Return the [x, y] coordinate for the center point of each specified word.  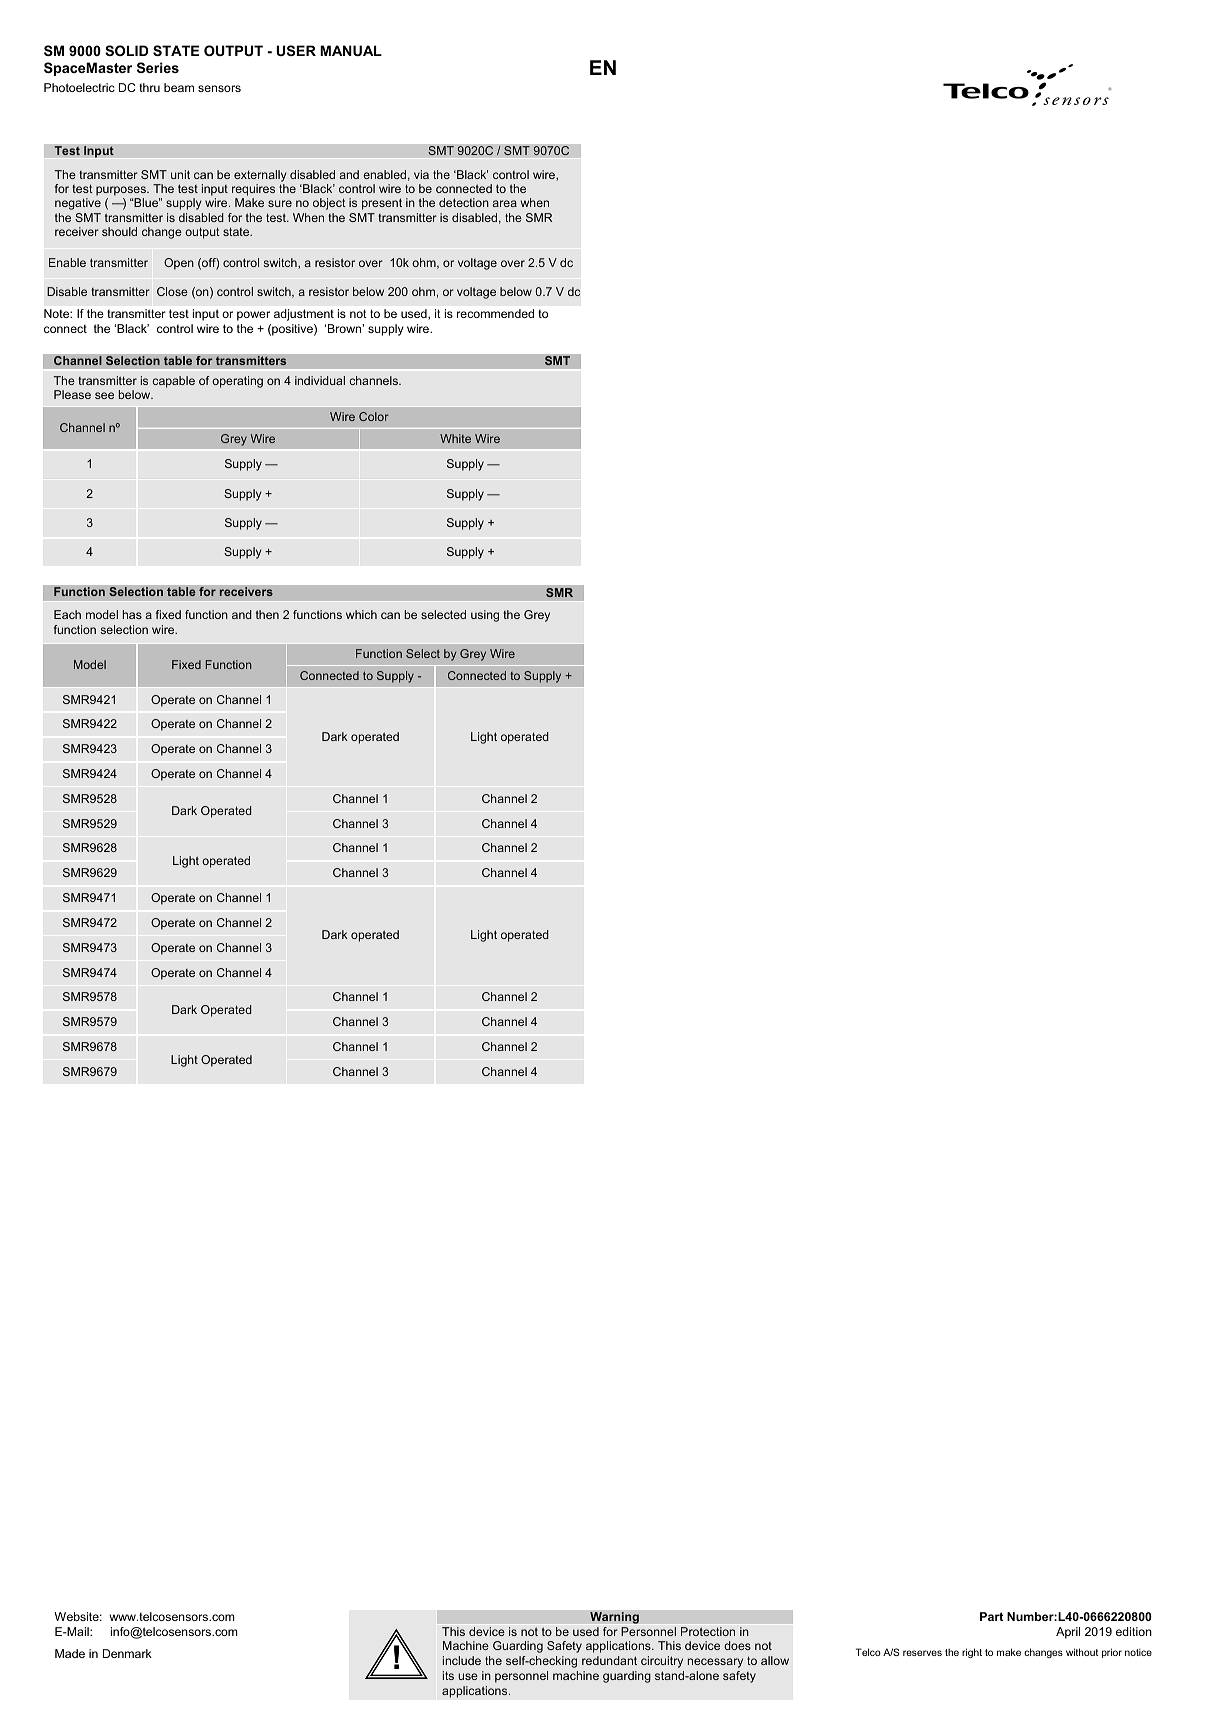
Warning [614, 1618]
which [361, 614]
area [504, 203]
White [455, 438]
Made [70, 1653]
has [132, 614]
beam [179, 87]
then [267, 614]
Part [991, 1616]
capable [173, 382]
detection [464, 202]
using [485, 616]
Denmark [127, 1653]
